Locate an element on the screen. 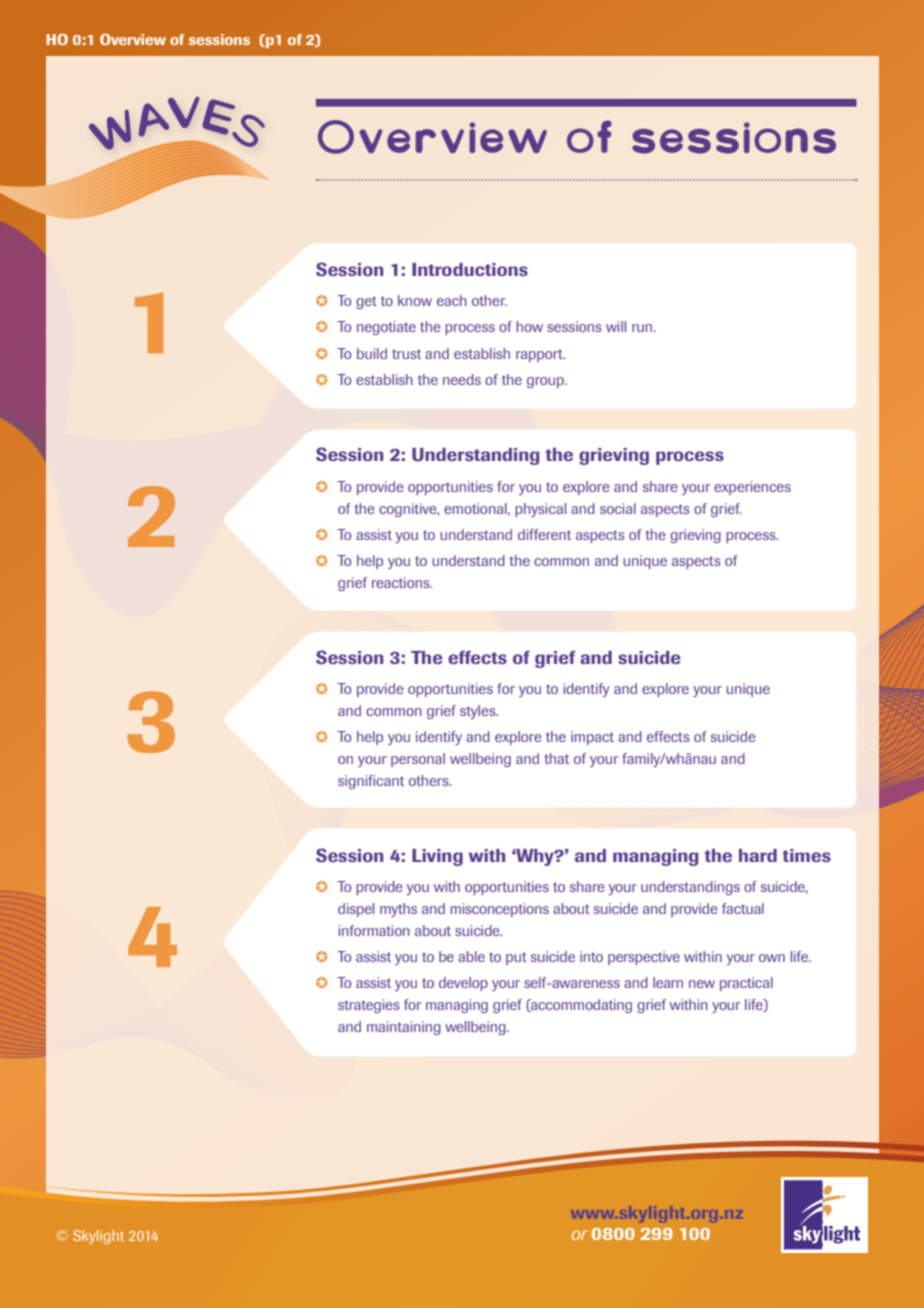 Image resolution: width=924 pixels, height=1308 pixels. know is located at coordinates (415, 300).
